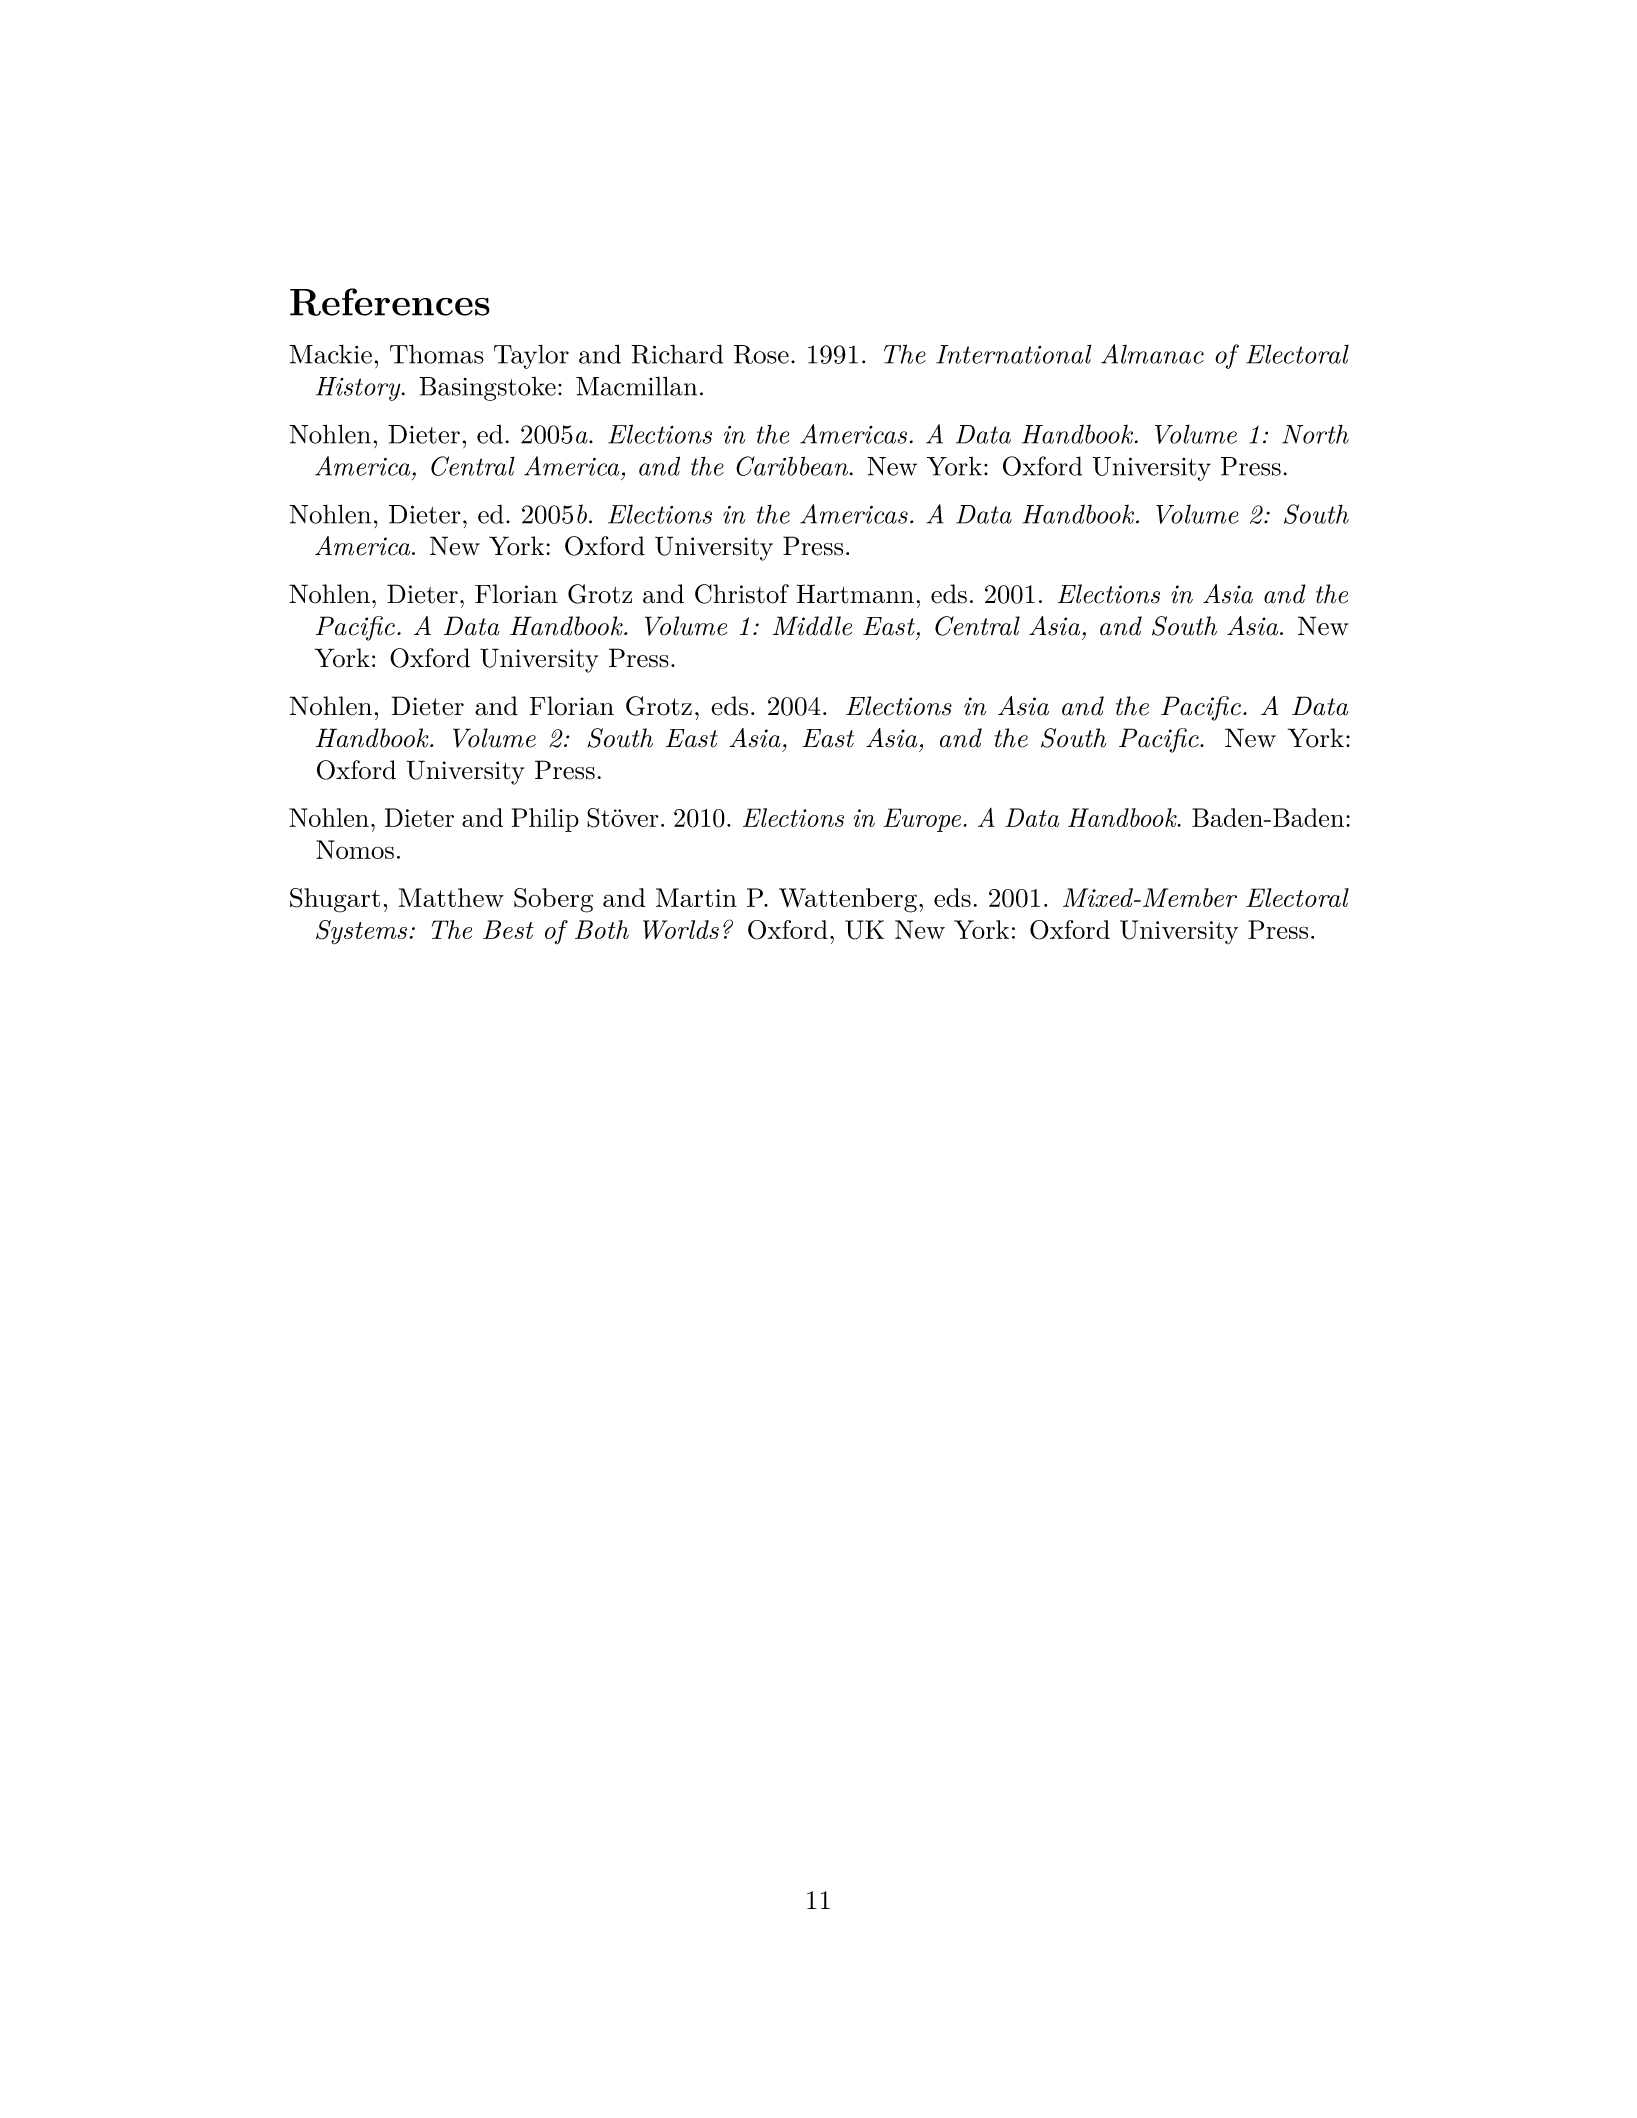 The height and width of the image is (2118, 1637). What do you see at coordinates (545, 820) in the image?
I see `Philip` at bounding box center [545, 820].
